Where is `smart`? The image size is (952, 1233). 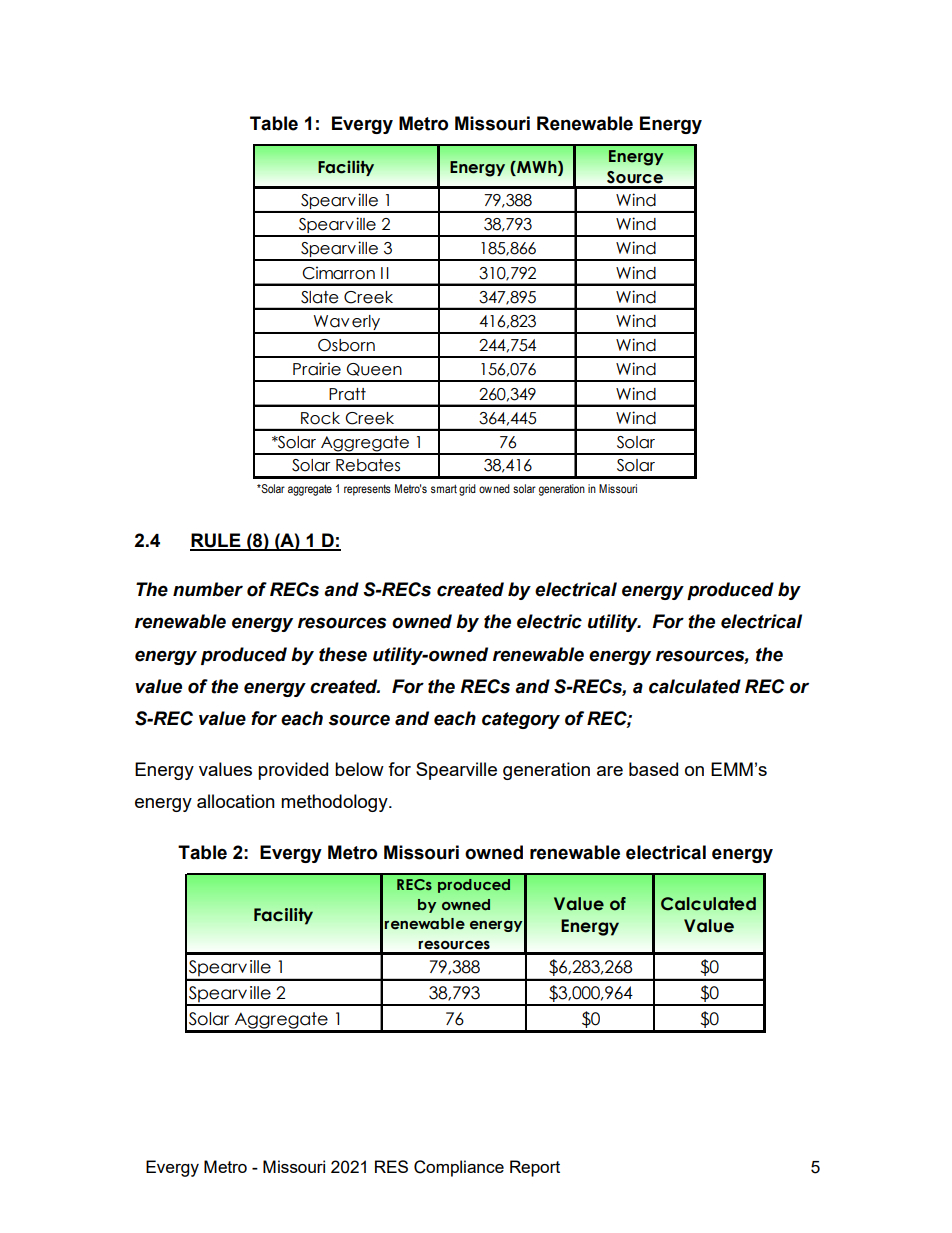
smart is located at coordinates (444, 488).
